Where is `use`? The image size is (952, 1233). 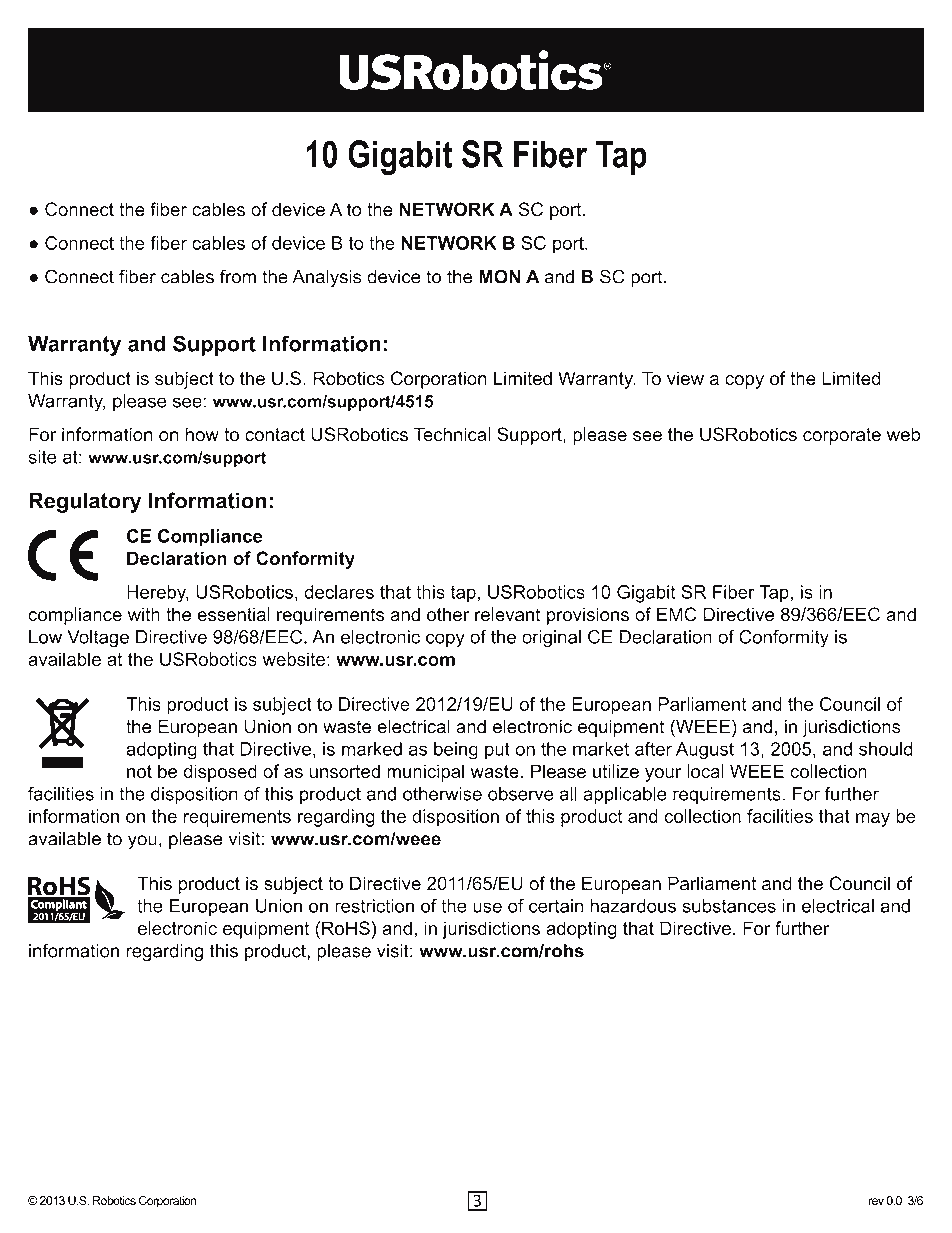
use is located at coordinates (487, 907).
